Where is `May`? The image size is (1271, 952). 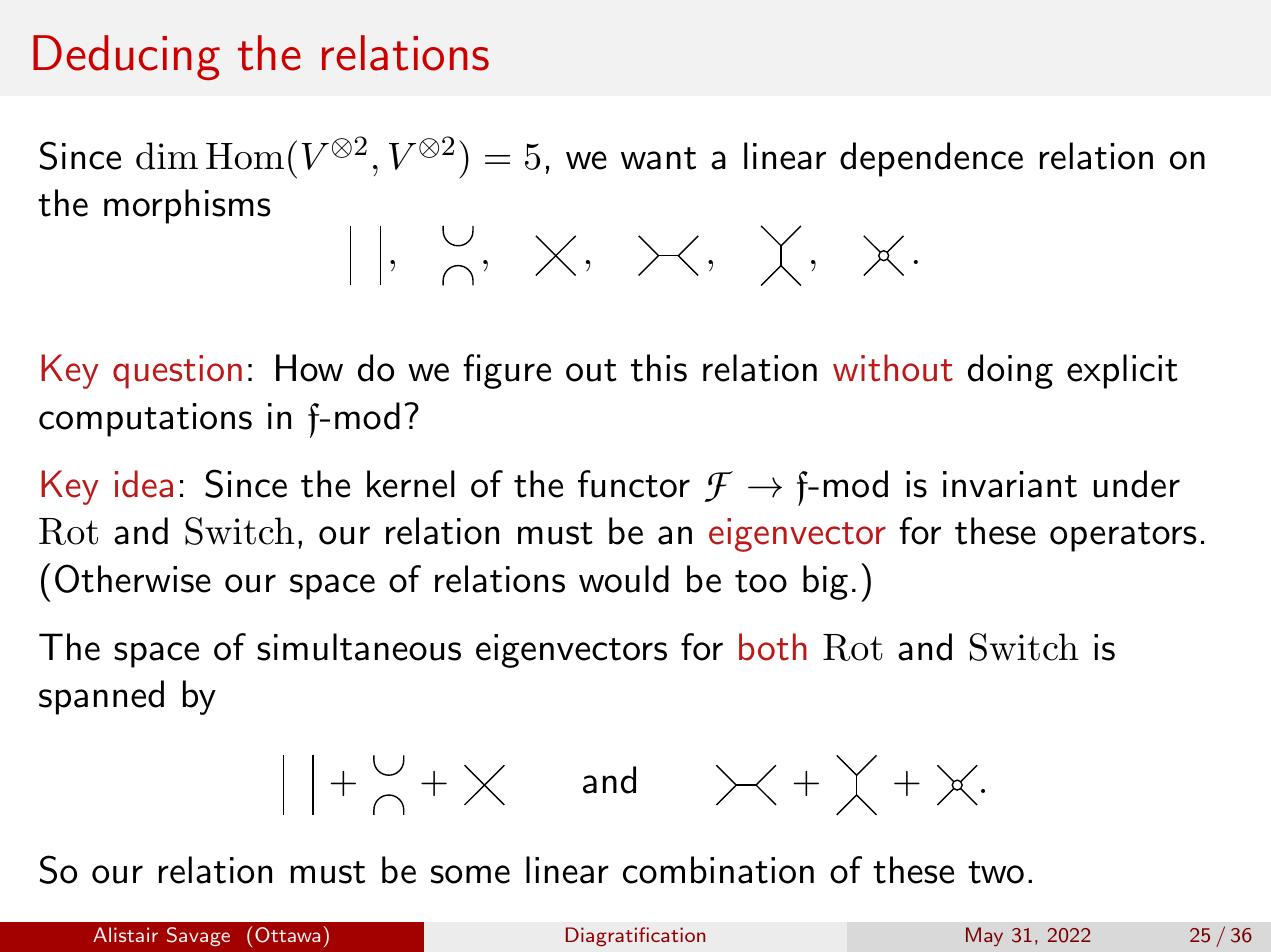
May is located at coordinates (984, 936).
